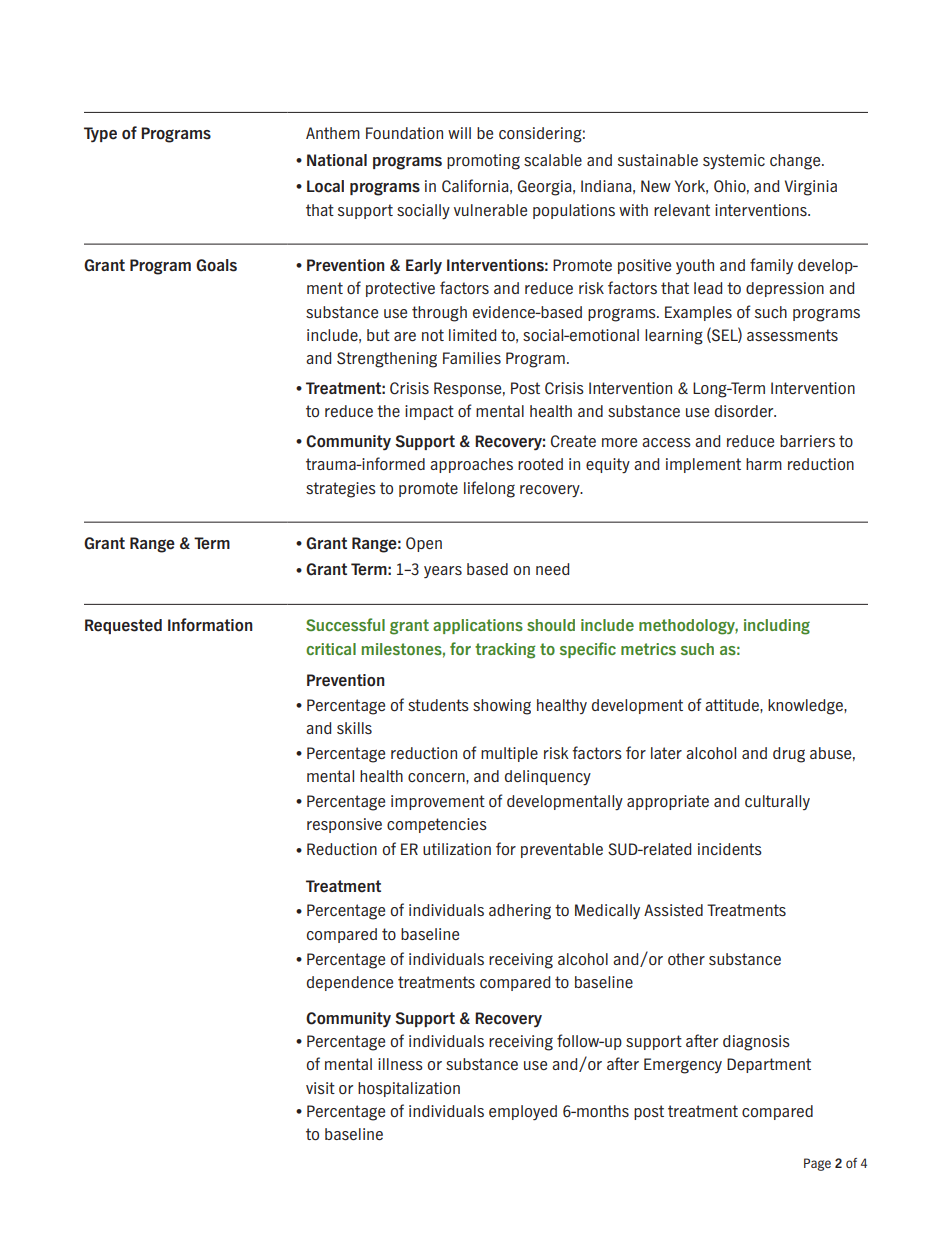  What do you see at coordinates (437, 825) in the screenshot?
I see `competencies` at bounding box center [437, 825].
